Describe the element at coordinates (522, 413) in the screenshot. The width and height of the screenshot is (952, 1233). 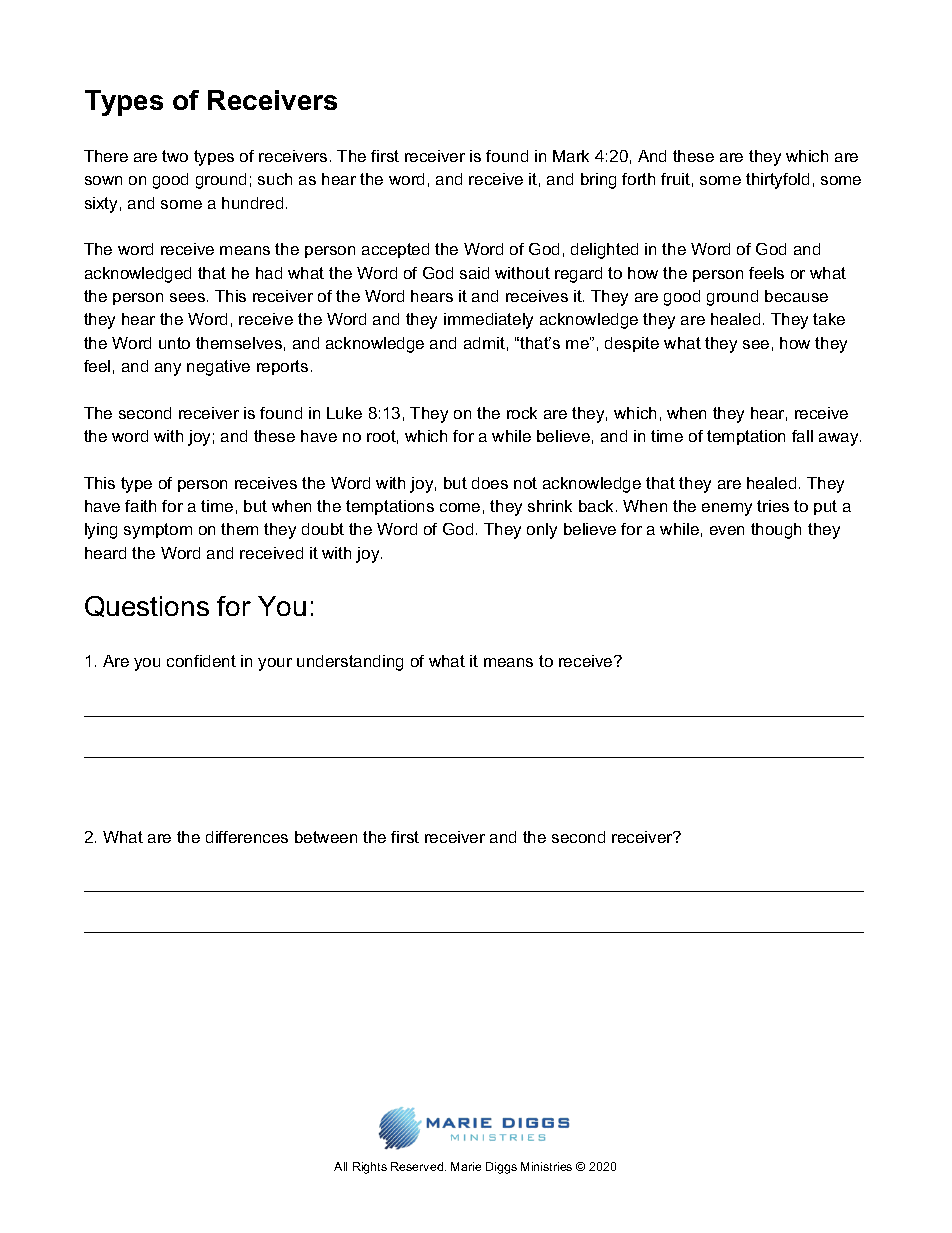
I see `rock` at that location.
